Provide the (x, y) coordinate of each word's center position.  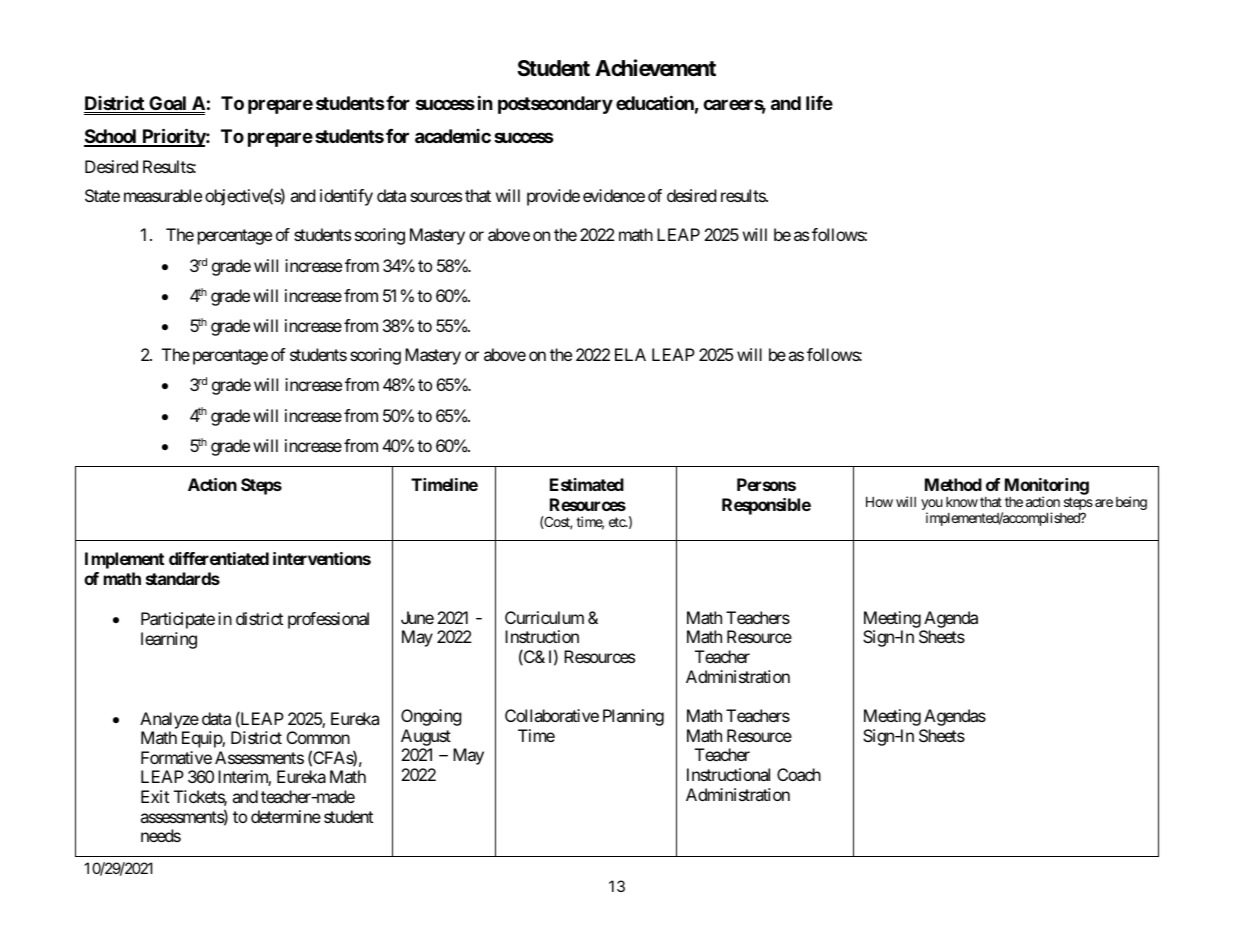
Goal (168, 104)
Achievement (655, 68)
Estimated (587, 484)
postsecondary (555, 105)
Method (953, 484)
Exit (155, 796)
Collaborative (552, 715)
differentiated (219, 558)
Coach (799, 774)
